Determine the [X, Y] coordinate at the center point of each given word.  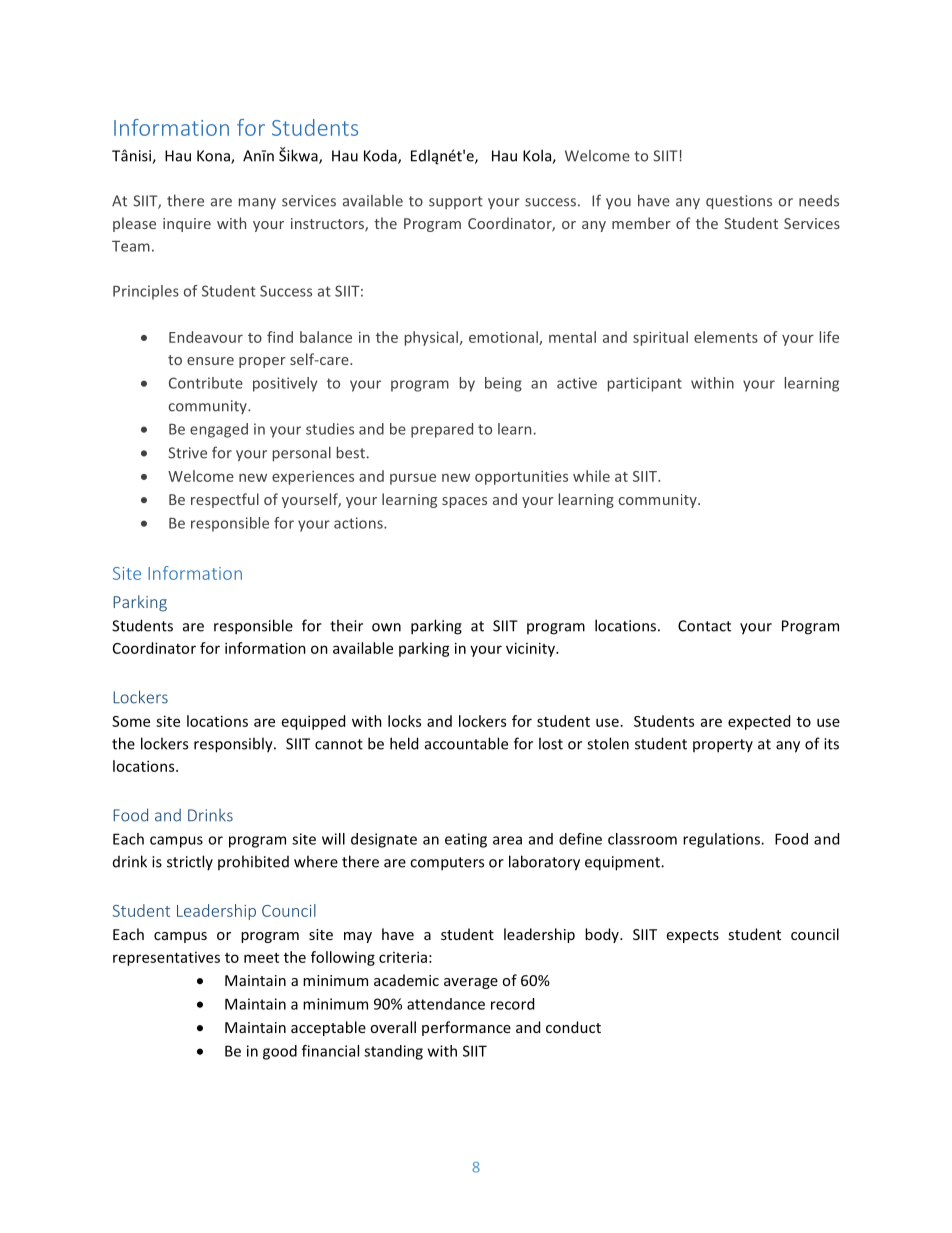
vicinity [531, 649]
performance [466, 1028]
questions [739, 202]
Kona [214, 157]
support [456, 202]
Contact [704, 626]
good [280, 1052]
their [346, 625]
